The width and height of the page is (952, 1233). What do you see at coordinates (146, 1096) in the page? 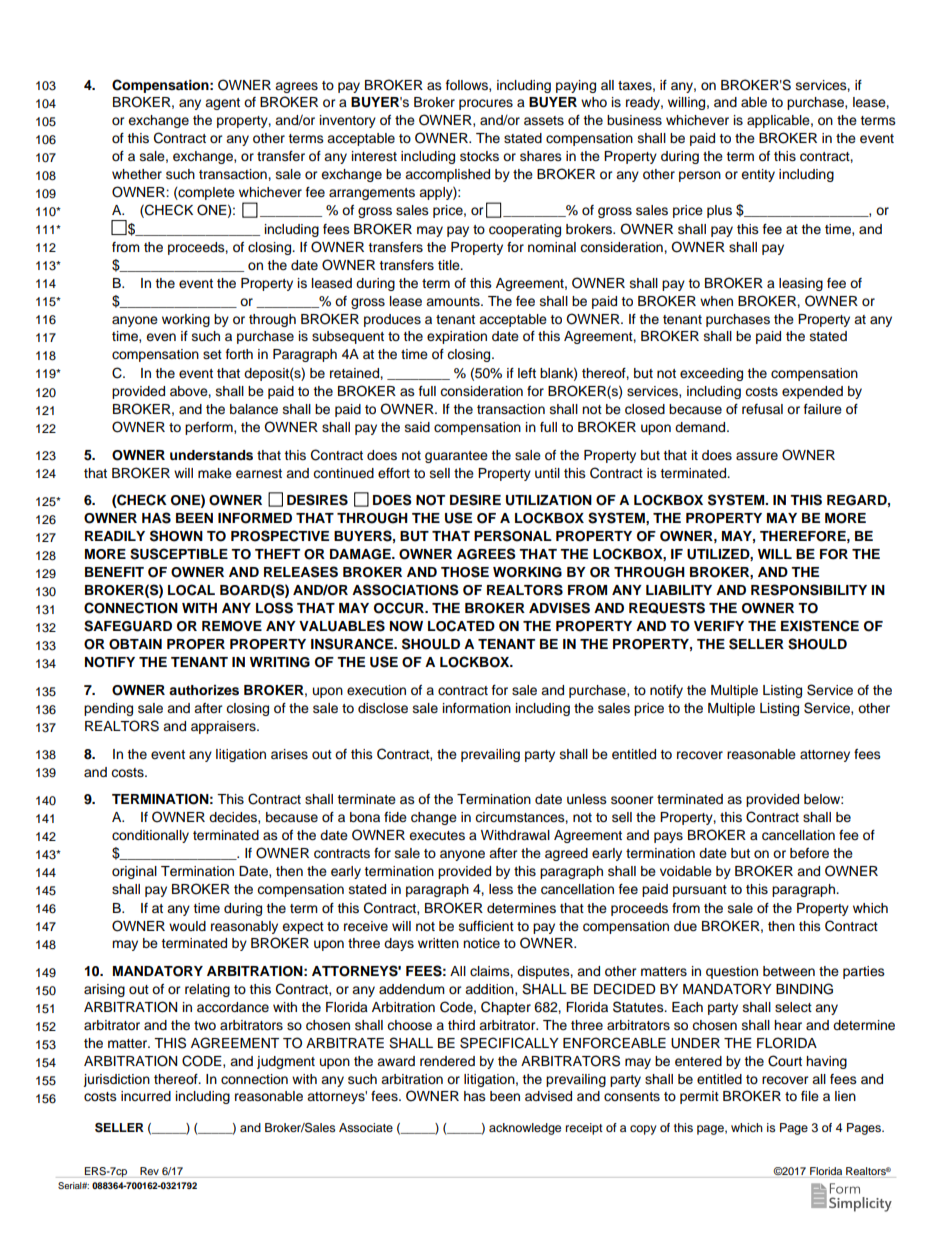
I see `incurred` at bounding box center [146, 1096].
